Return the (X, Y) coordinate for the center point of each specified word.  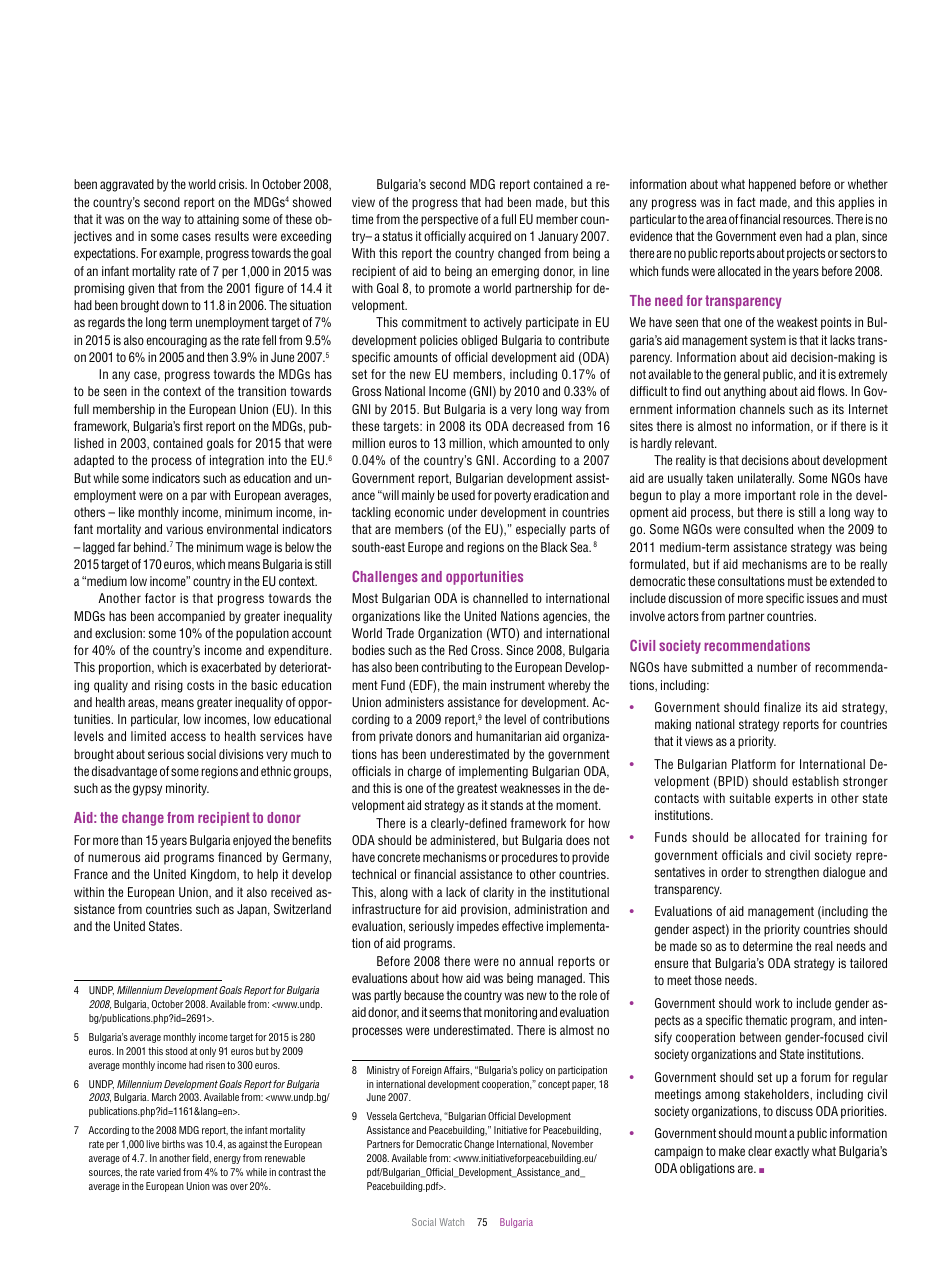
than (131, 840)
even (791, 237)
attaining (218, 220)
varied (169, 1172)
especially (541, 530)
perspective (449, 220)
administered (463, 840)
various (184, 529)
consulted (768, 529)
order (734, 872)
